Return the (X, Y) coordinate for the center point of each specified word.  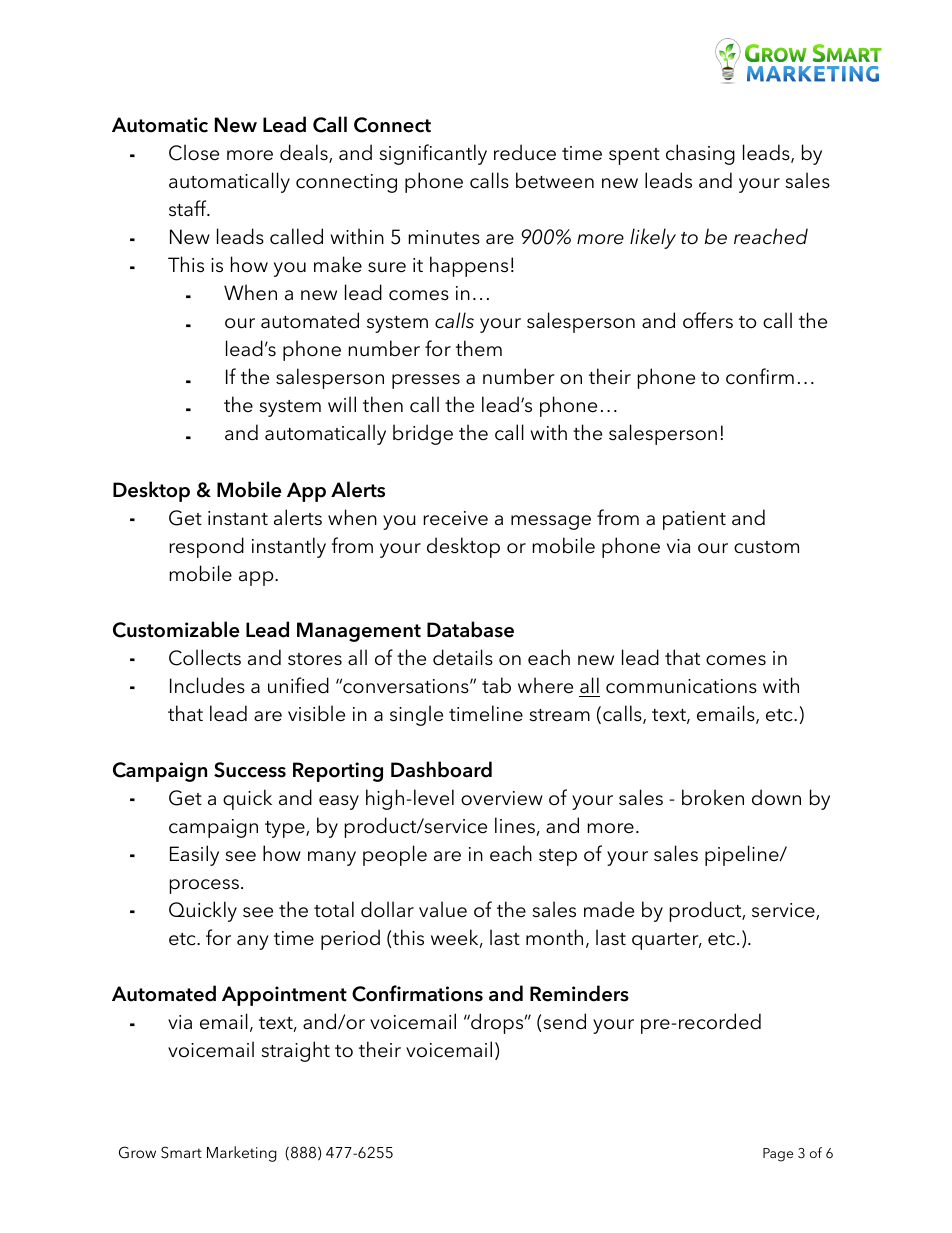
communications (681, 686)
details (463, 657)
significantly (433, 154)
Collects (205, 657)
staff (189, 208)
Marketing (242, 1154)
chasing (700, 154)
